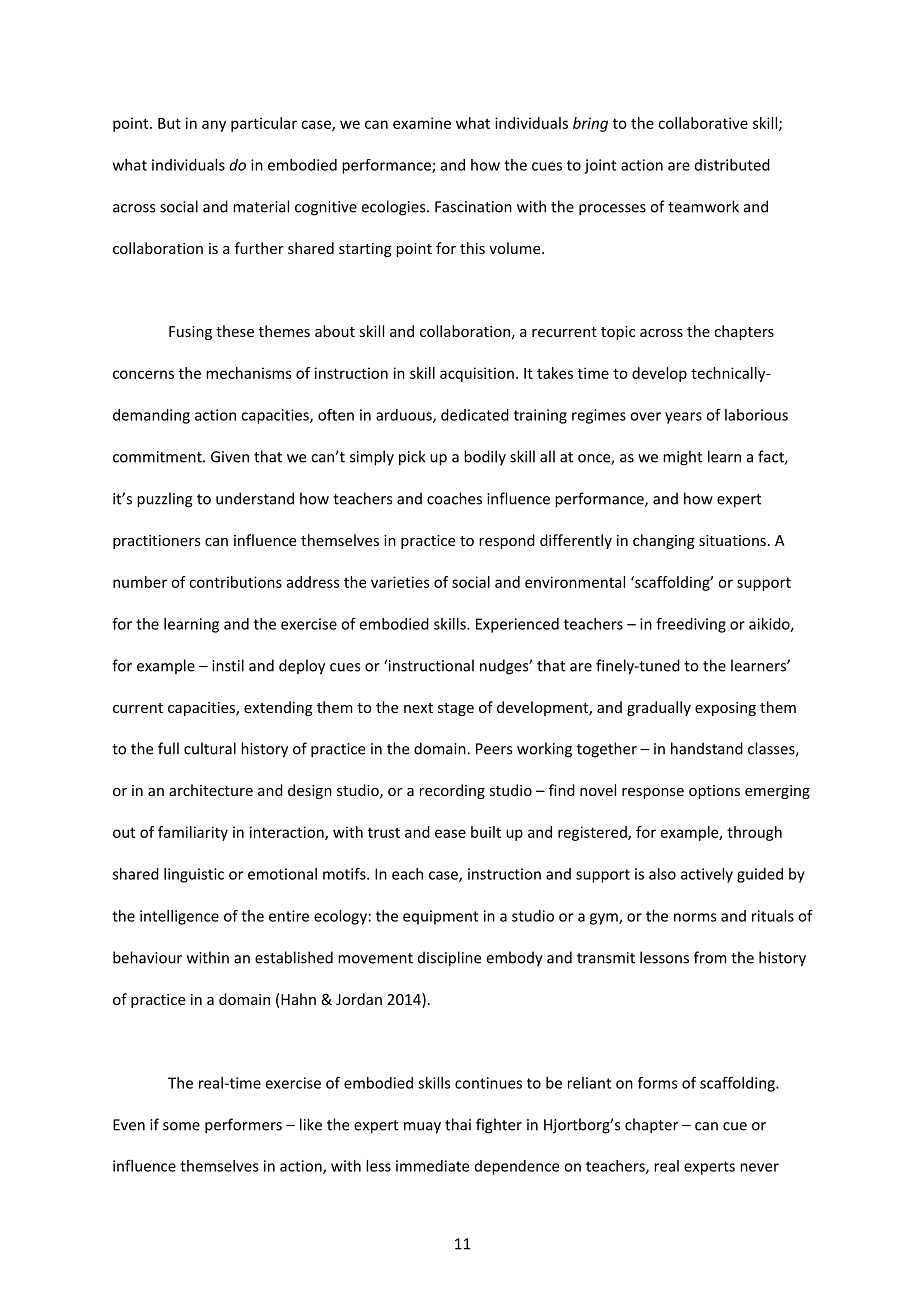 Image resolution: width=924 pixels, height=1308 pixels. I want to click on linguistic, so click(194, 875).
